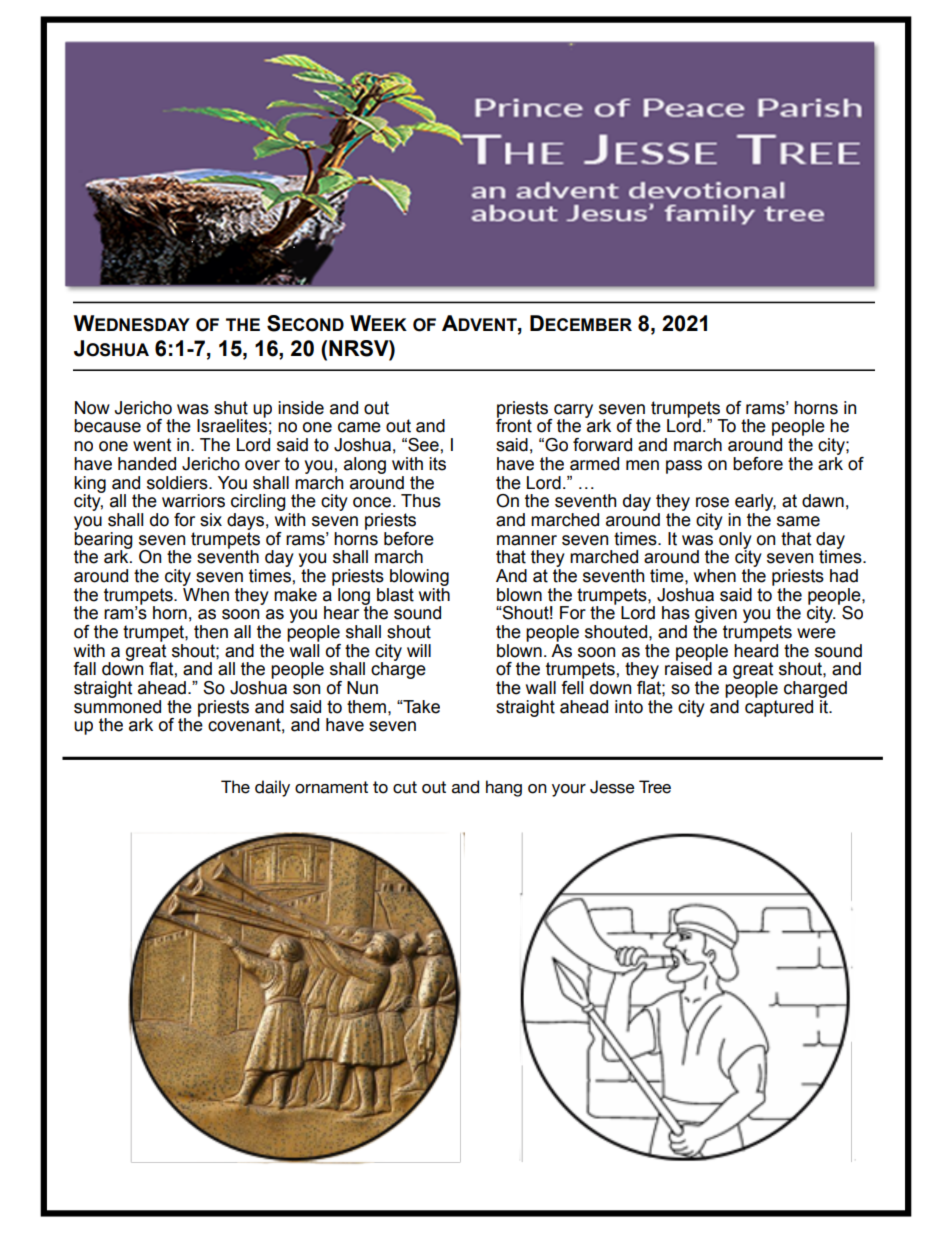 Image resolution: width=952 pixels, height=1233 pixels. I want to click on shut, so click(231, 408).
